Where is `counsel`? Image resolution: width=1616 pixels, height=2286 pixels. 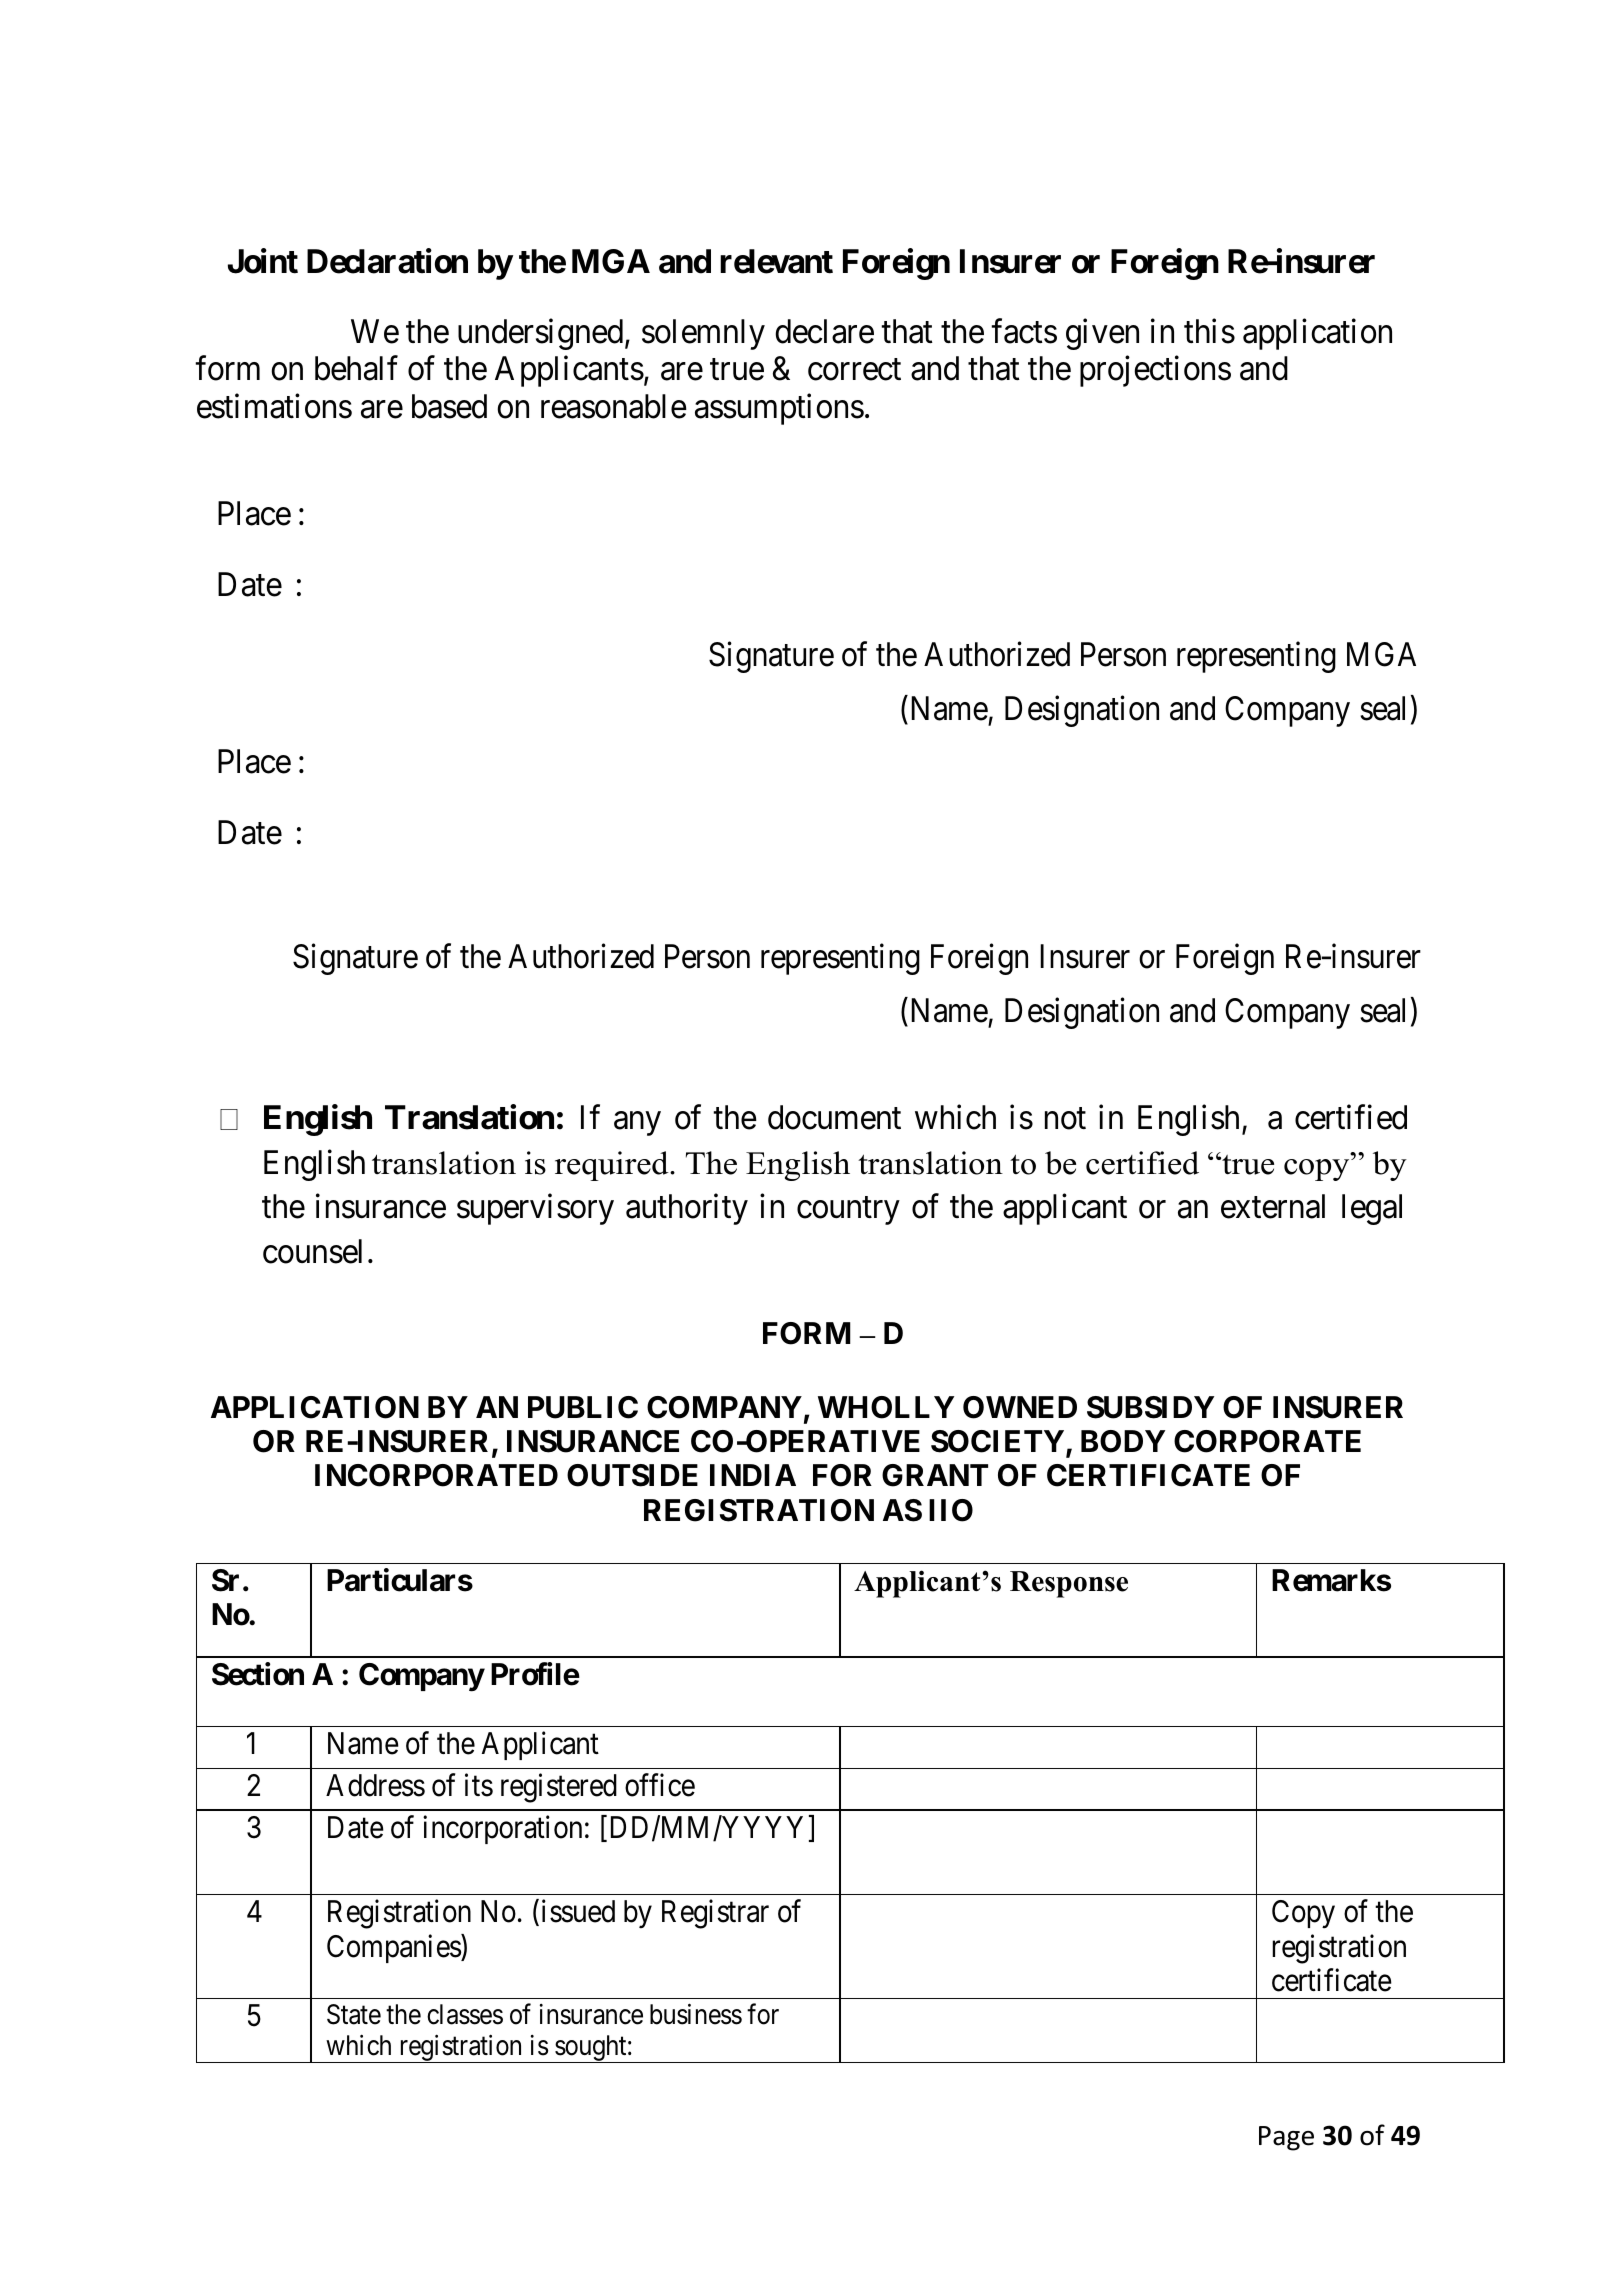
counsel is located at coordinates (312, 1251).
